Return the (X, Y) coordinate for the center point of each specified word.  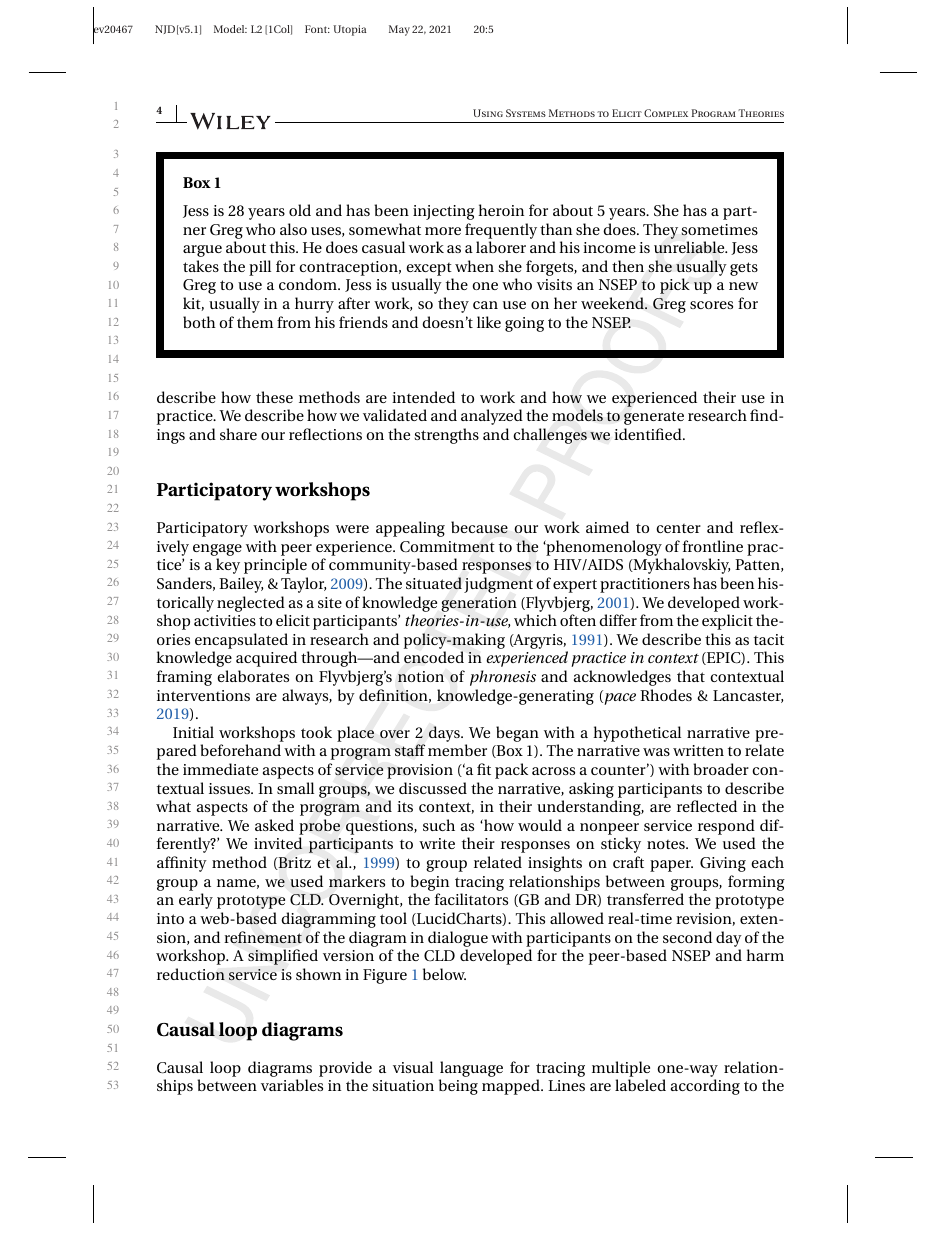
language (471, 1070)
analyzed (492, 417)
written (698, 750)
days (445, 734)
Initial (193, 732)
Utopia (350, 30)
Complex (666, 113)
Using (488, 113)
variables (292, 1085)
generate (654, 418)
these (274, 397)
